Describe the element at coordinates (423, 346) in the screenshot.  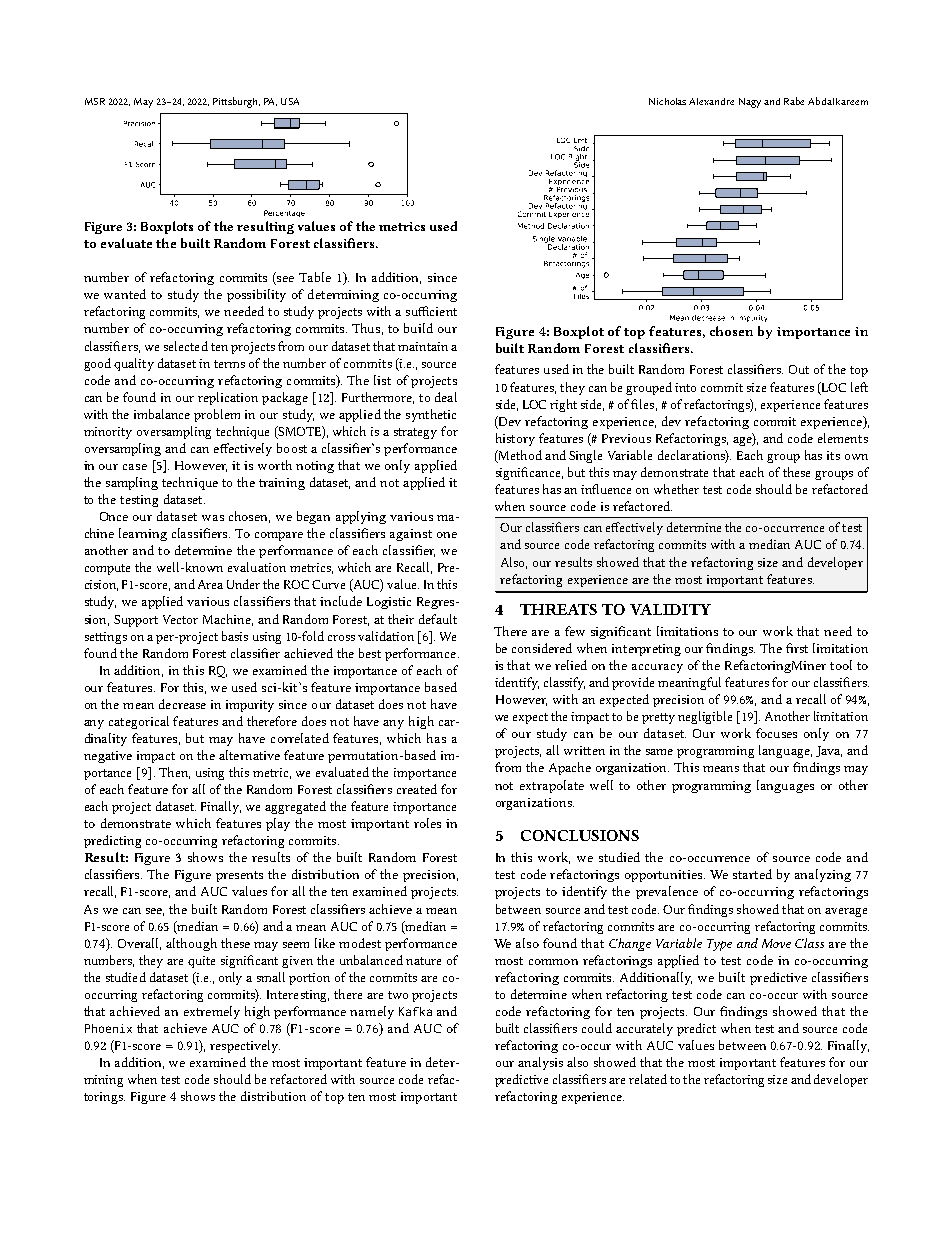
I see `maintain` at that location.
